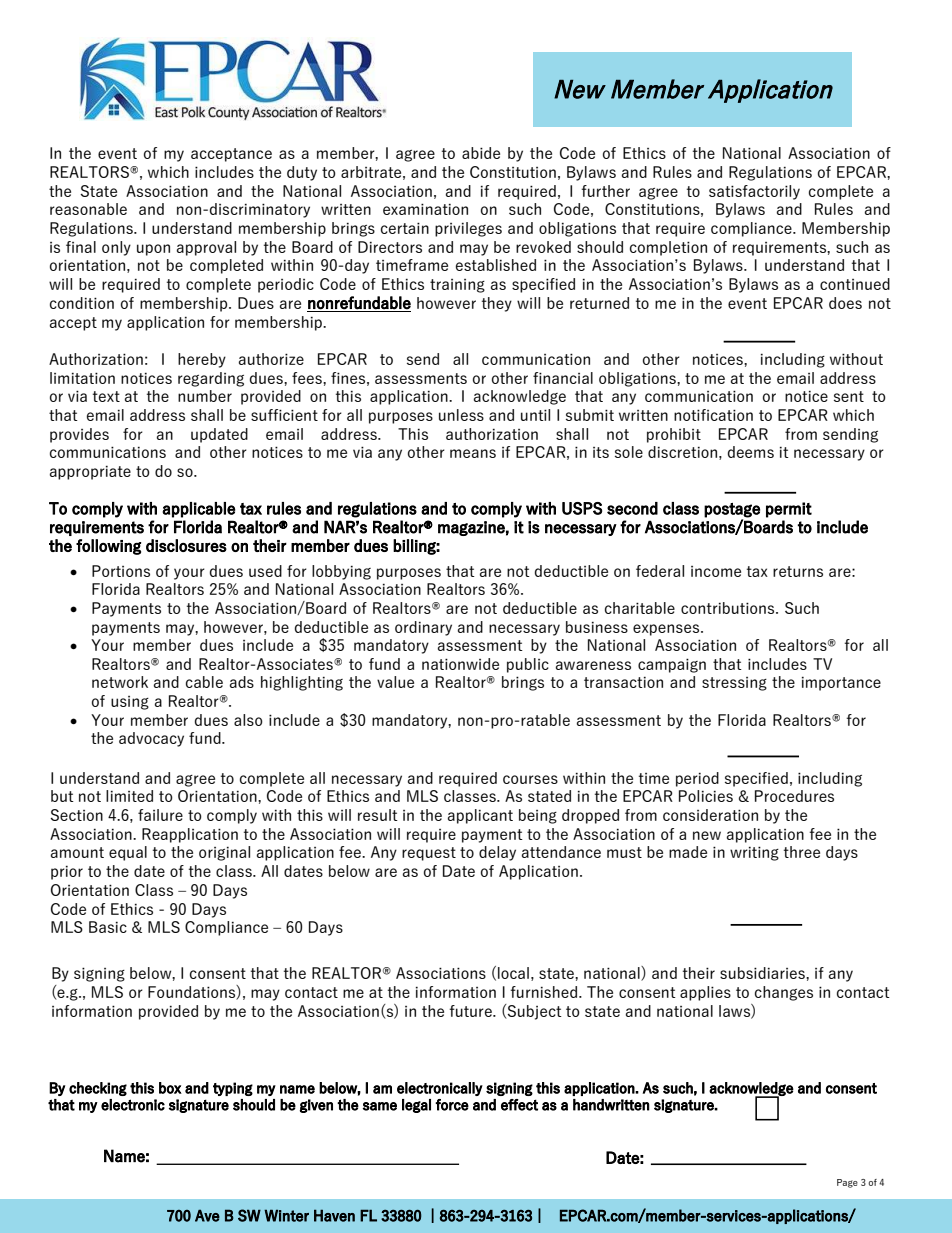 Image resolution: width=952 pixels, height=1233 pixels. What do you see at coordinates (734, 684) in the page?
I see `stressing` at bounding box center [734, 684].
